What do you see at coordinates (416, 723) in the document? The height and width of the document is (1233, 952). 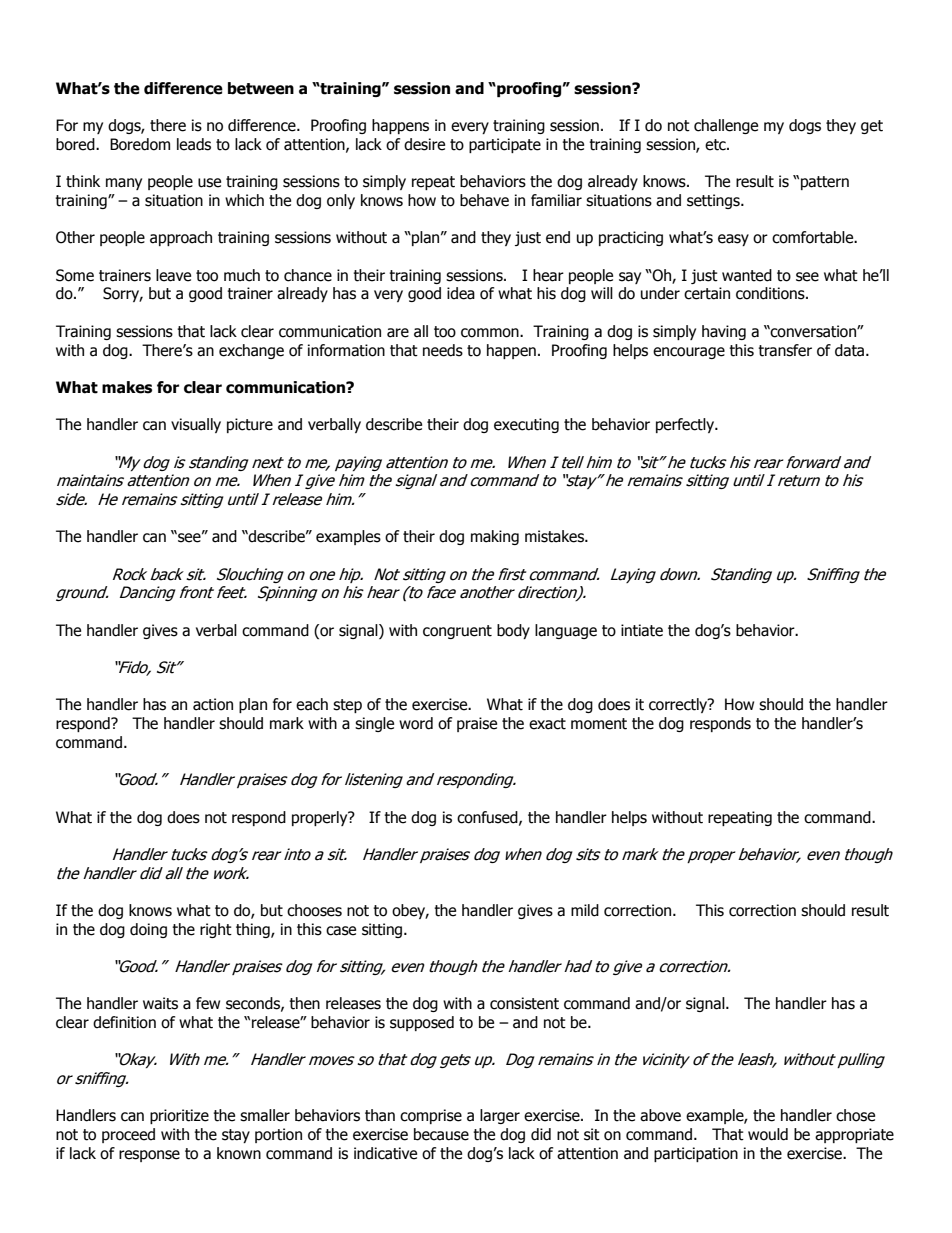 I see `word` at bounding box center [416, 723].
